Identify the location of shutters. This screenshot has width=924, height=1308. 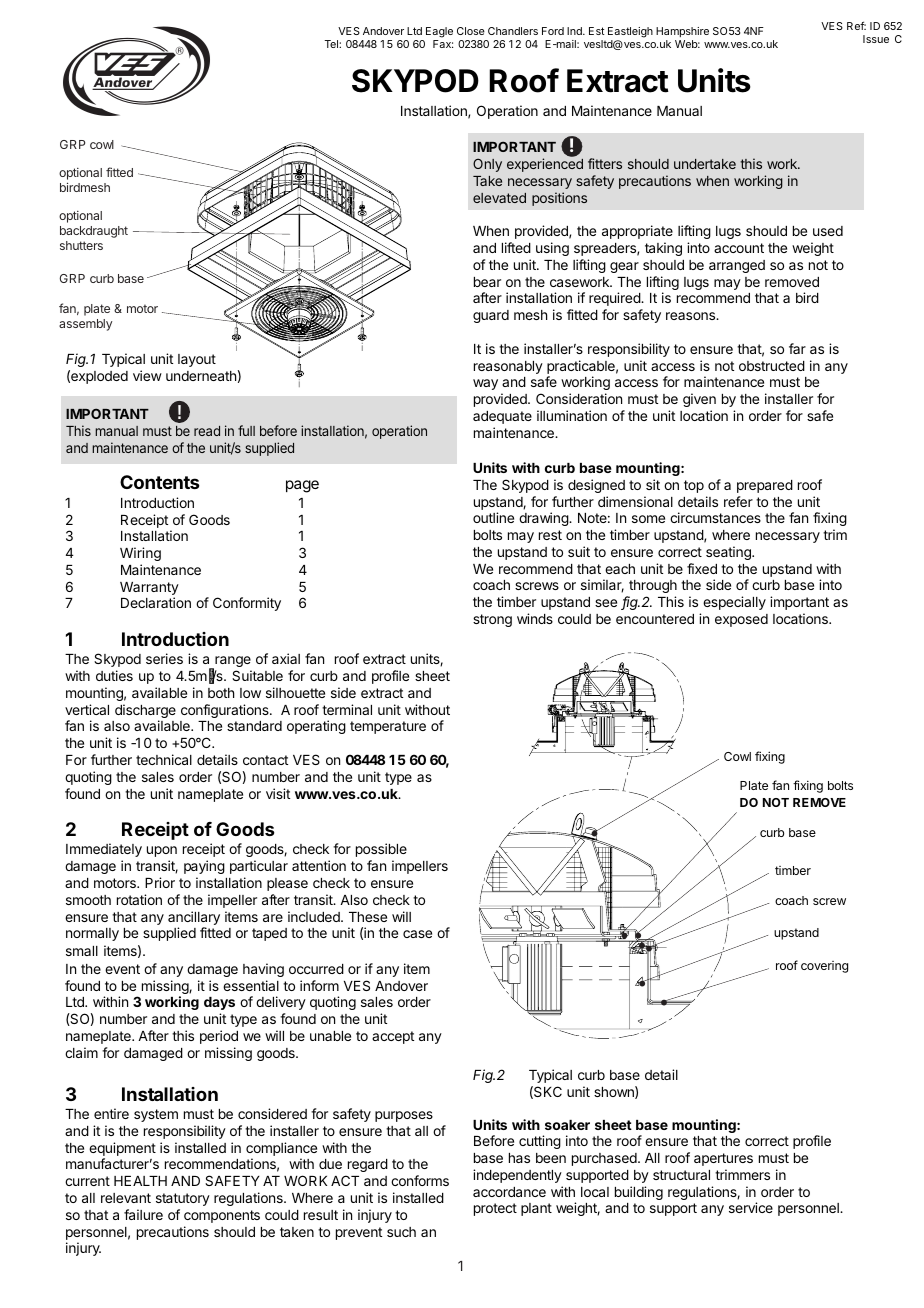
(81, 245).
